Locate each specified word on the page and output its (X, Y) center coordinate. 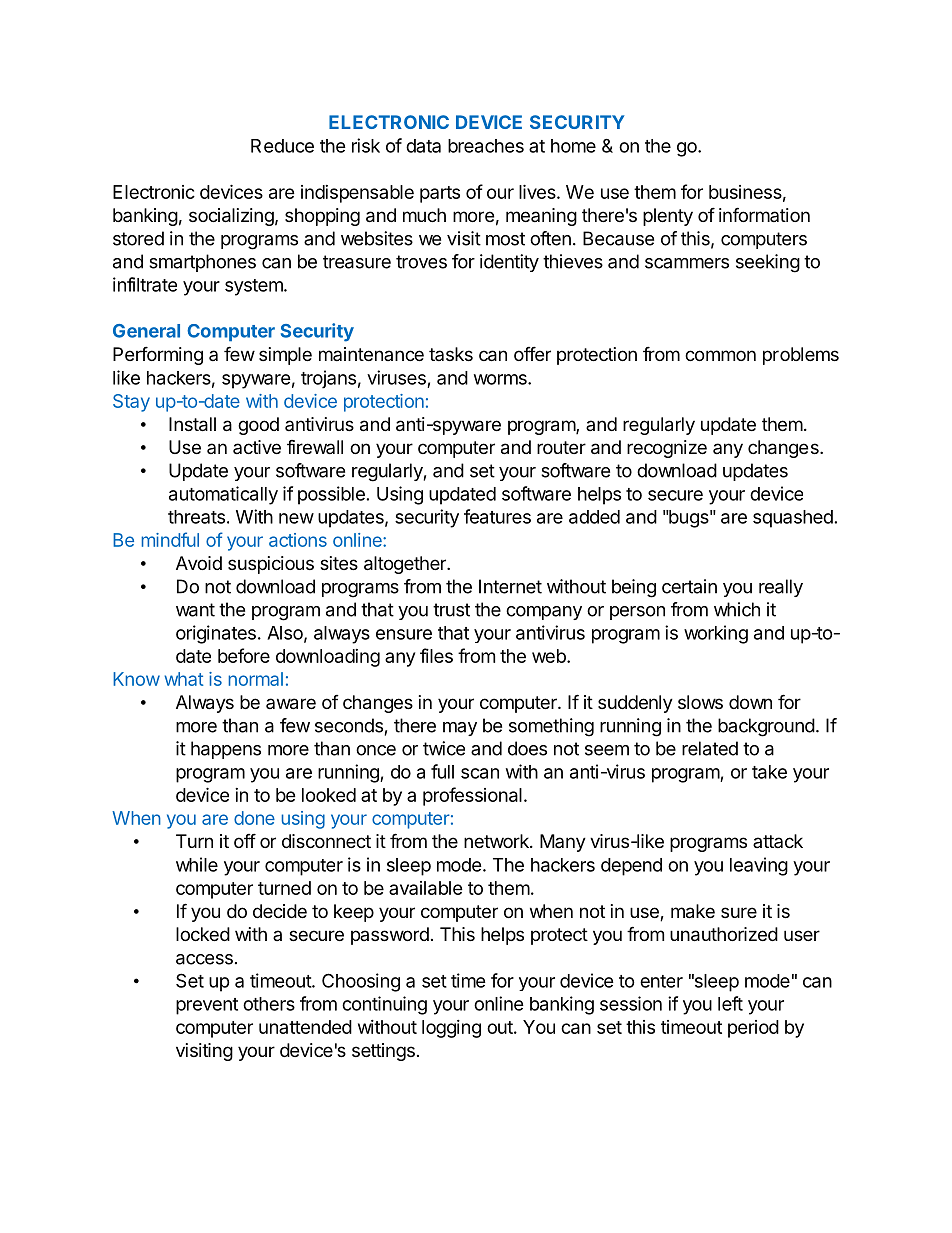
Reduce (282, 146)
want (195, 610)
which (737, 609)
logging (451, 1029)
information (764, 214)
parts (440, 194)
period (753, 1029)
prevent (207, 1006)
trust (451, 610)
